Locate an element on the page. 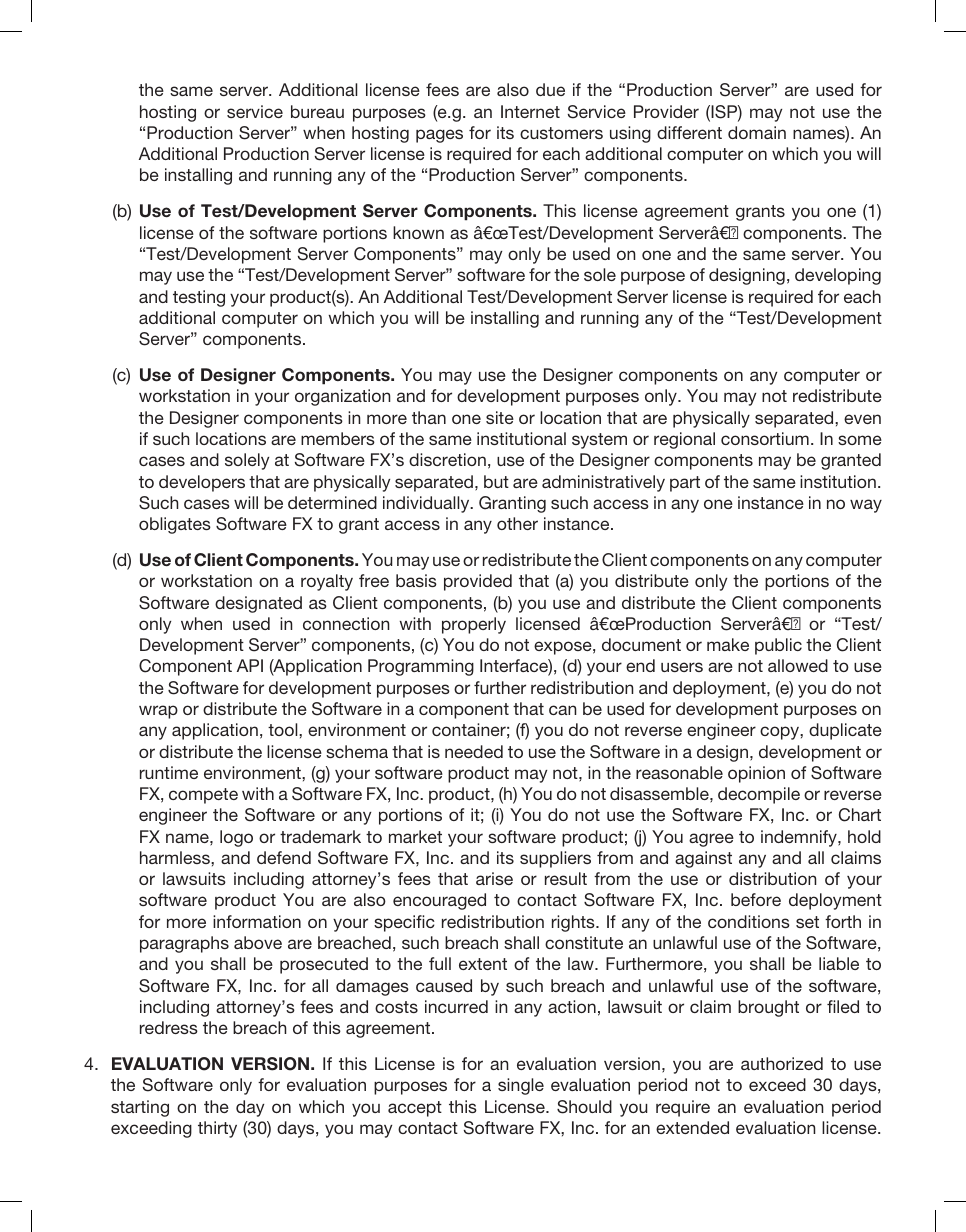 Image resolution: width=966 pixels, height=1232 pixels. API is located at coordinates (250, 665).
